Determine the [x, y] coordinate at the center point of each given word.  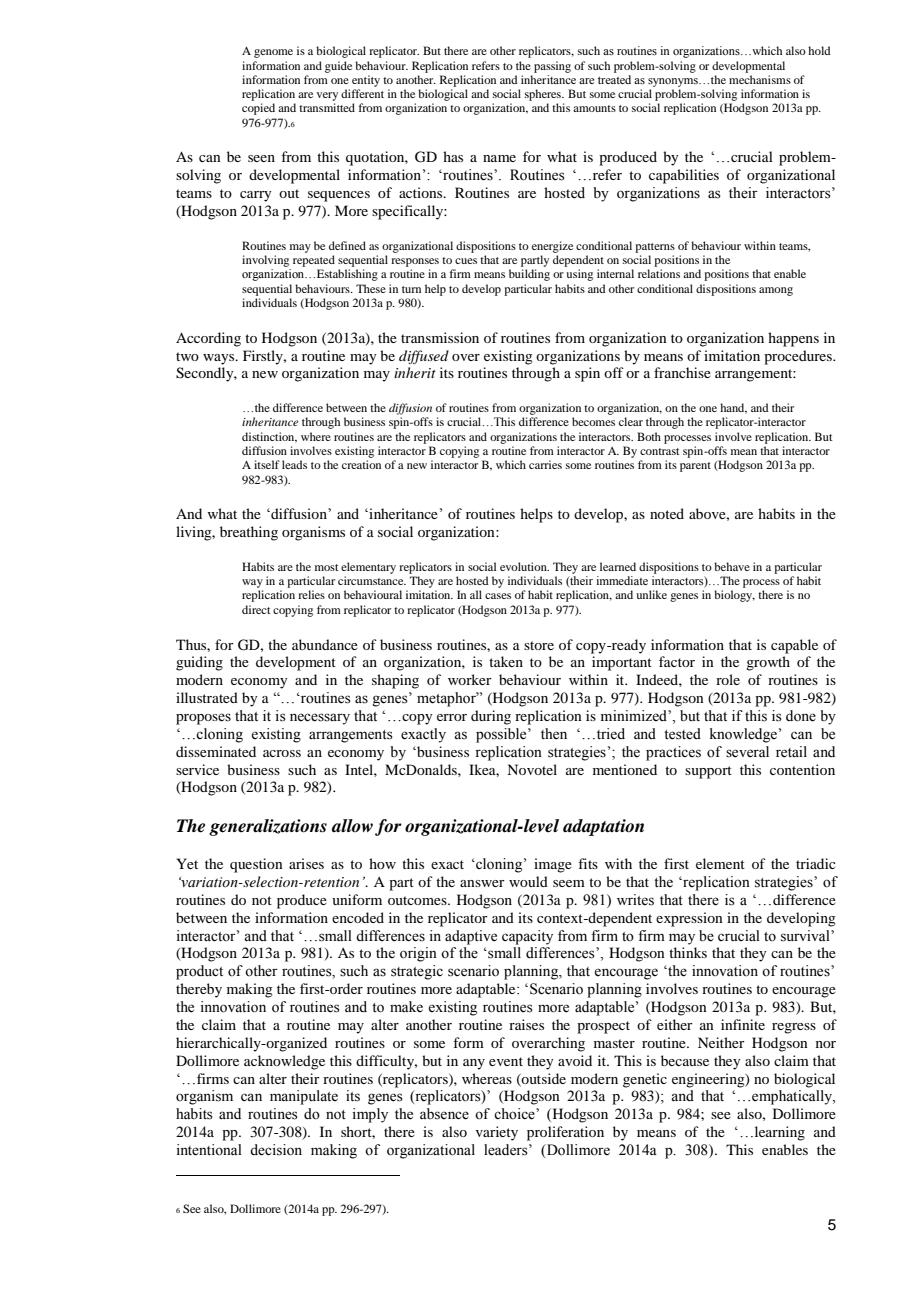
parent [695, 467]
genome [273, 53]
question [256, 865]
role [728, 679]
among [776, 291]
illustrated [207, 697]
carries [545, 464]
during [491, 717]
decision [276, 1150]
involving [265, 261]
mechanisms [760, 79]
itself [267, 464]
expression [689, 919]
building [529, 275]
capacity [527, 937]
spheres [544, 95]
